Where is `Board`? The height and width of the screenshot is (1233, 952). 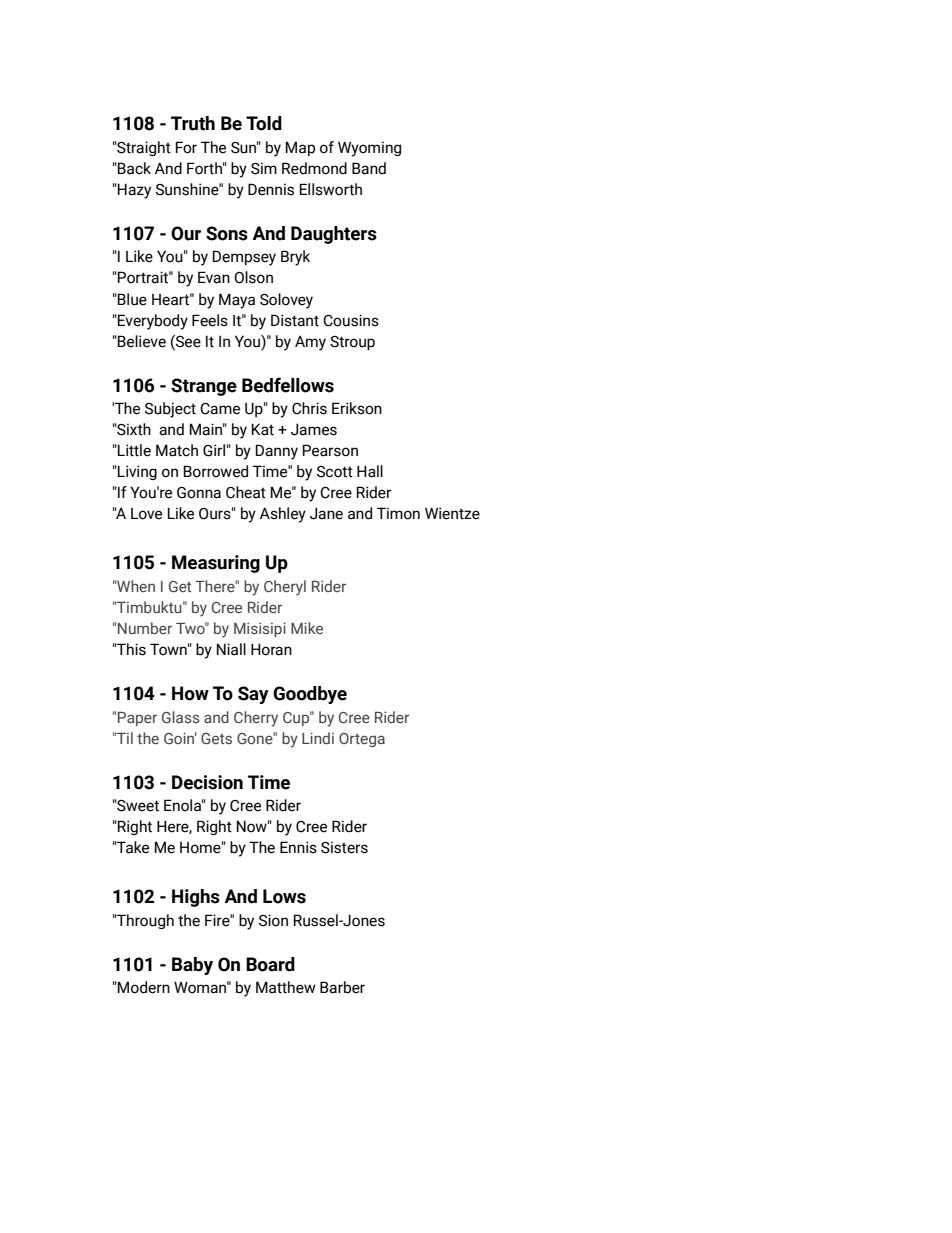
Board is located at coordinates (270, 964).
